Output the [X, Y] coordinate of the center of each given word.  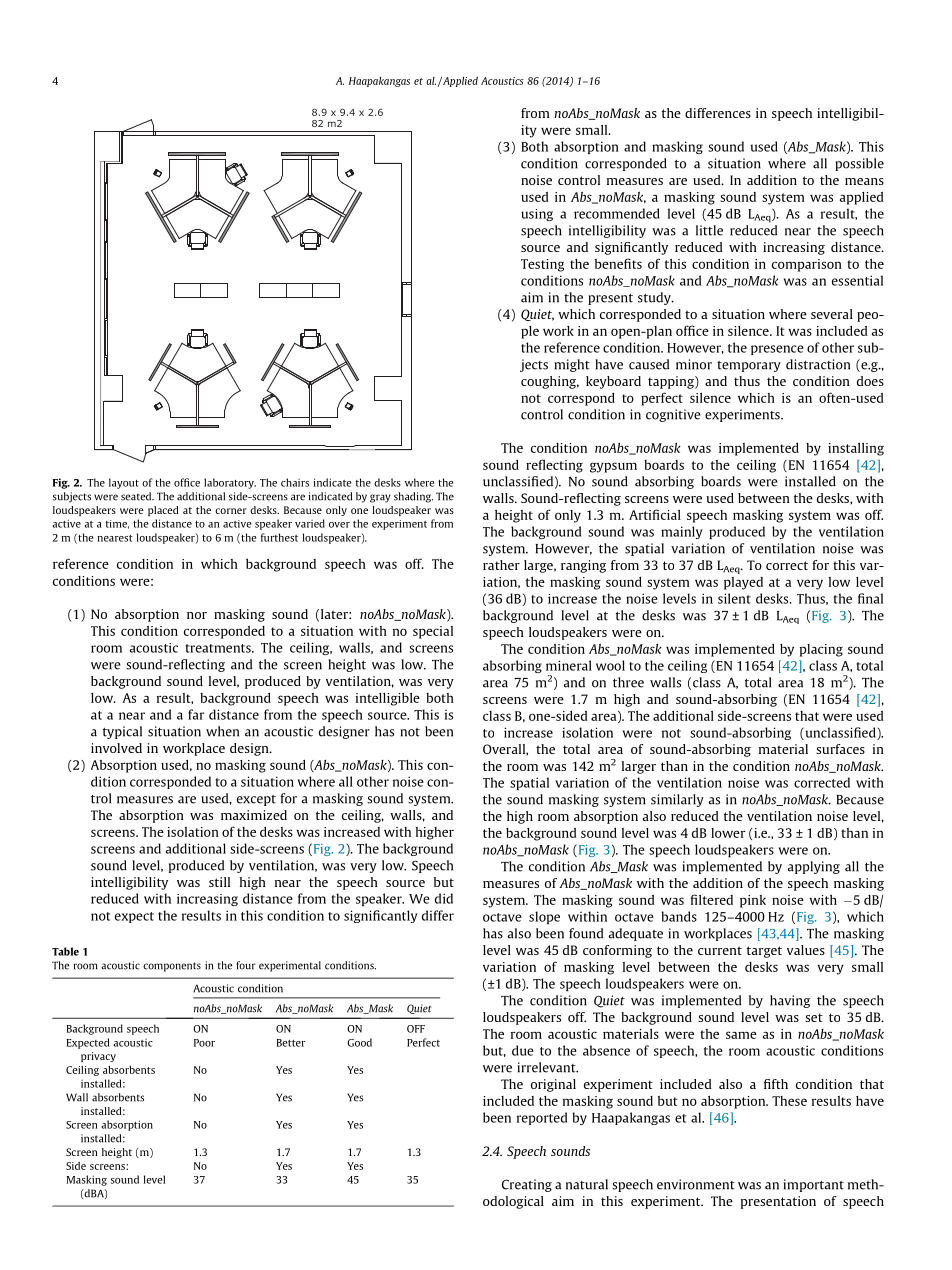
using [537, 215]
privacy [98, 1057]
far [196, 714]
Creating [527, 1185]
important [813, 1185]
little [709, 230]
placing [821, 650]
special [433, 632]
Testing [542, 265]
